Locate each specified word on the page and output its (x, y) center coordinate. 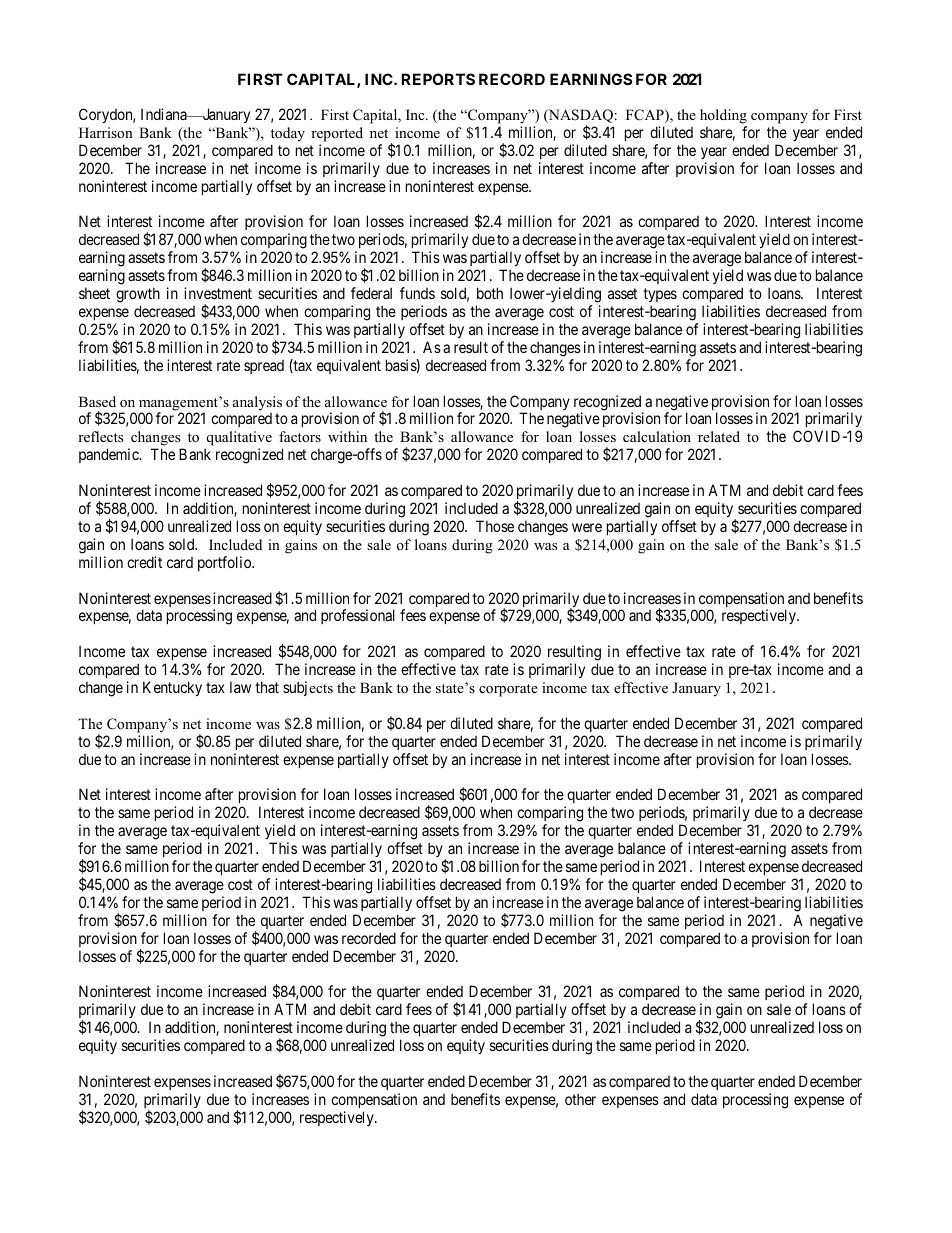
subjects (308, 688)
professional (358, 616)
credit (144, 562)
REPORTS (438, 79)
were (587, 527)
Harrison (106, 132)
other (580, 1099)
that (267, 687)
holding (723, 116)
